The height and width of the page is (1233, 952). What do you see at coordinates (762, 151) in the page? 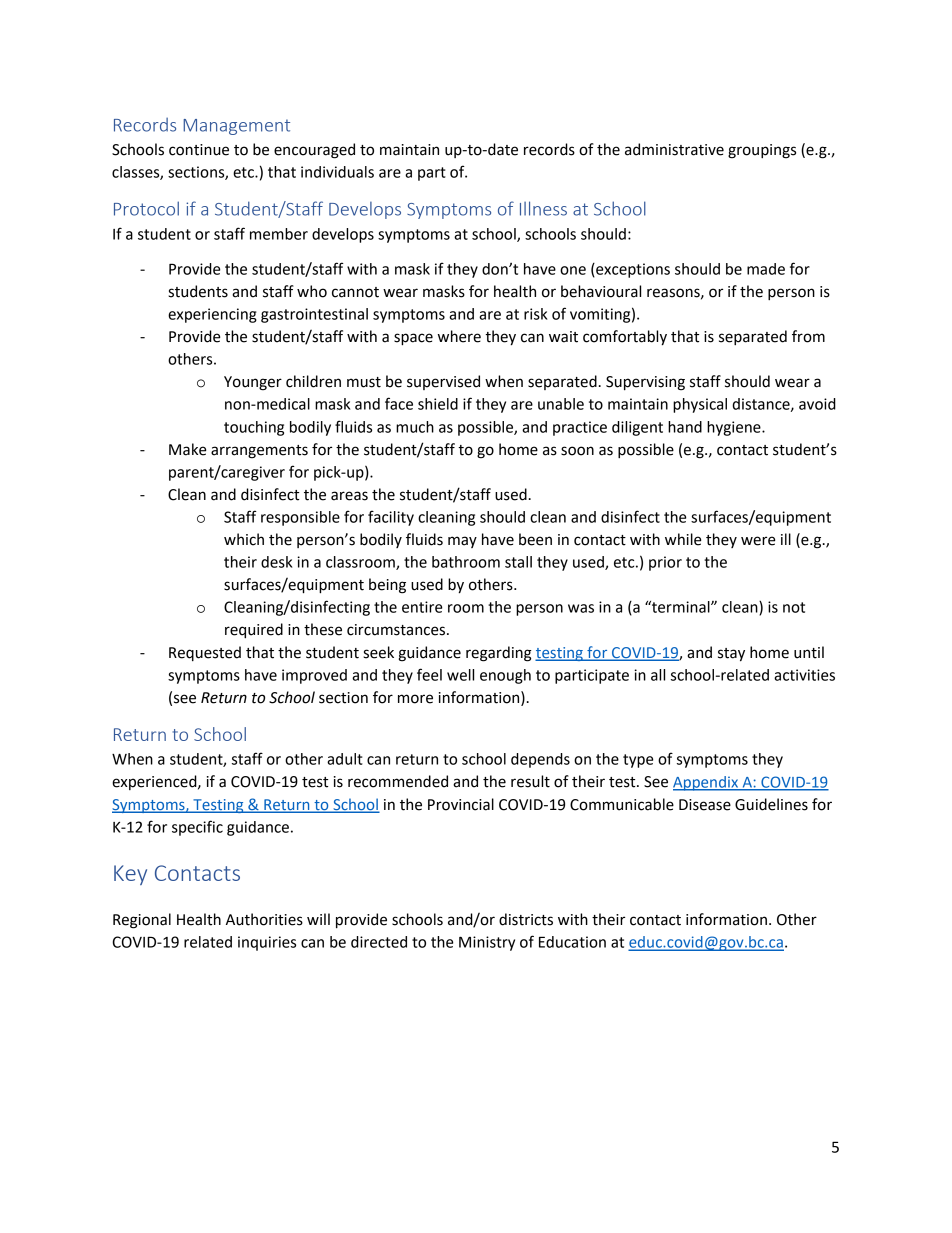
I see `groupings` at bounding box center [762, 151].
